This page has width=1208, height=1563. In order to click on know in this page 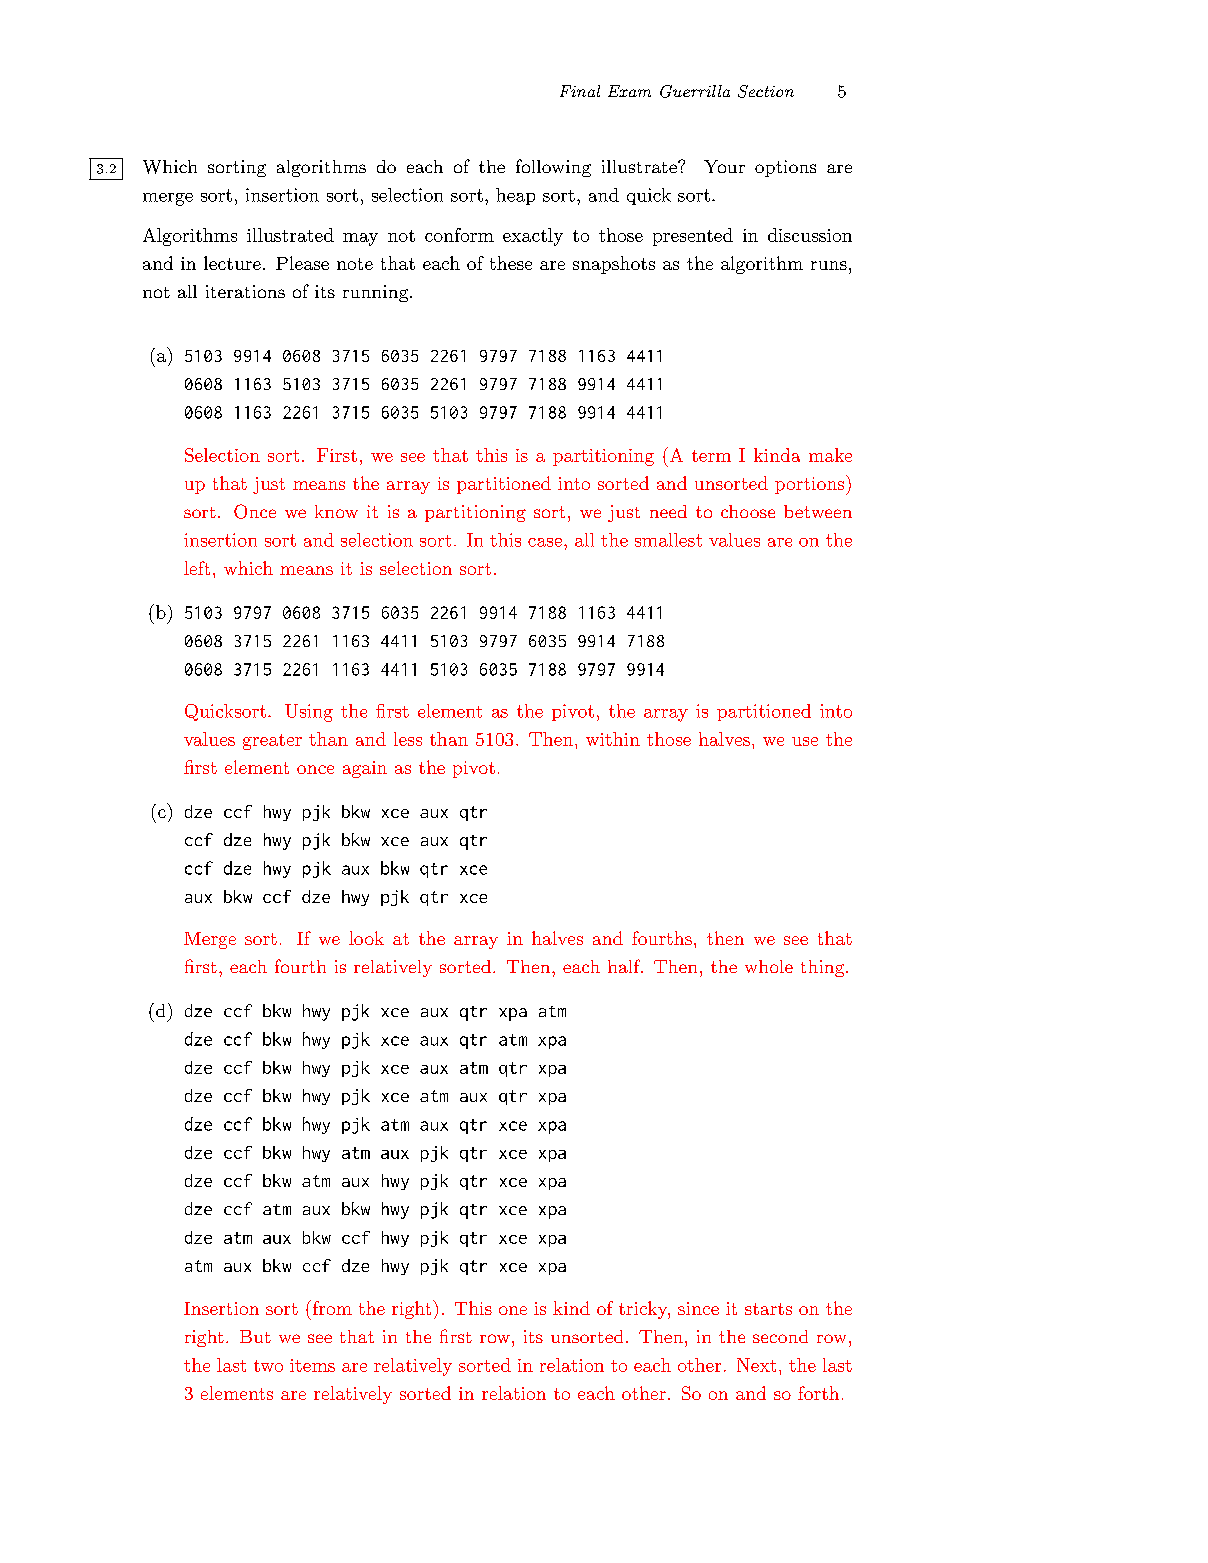, I will do `click(336, 511)`.
